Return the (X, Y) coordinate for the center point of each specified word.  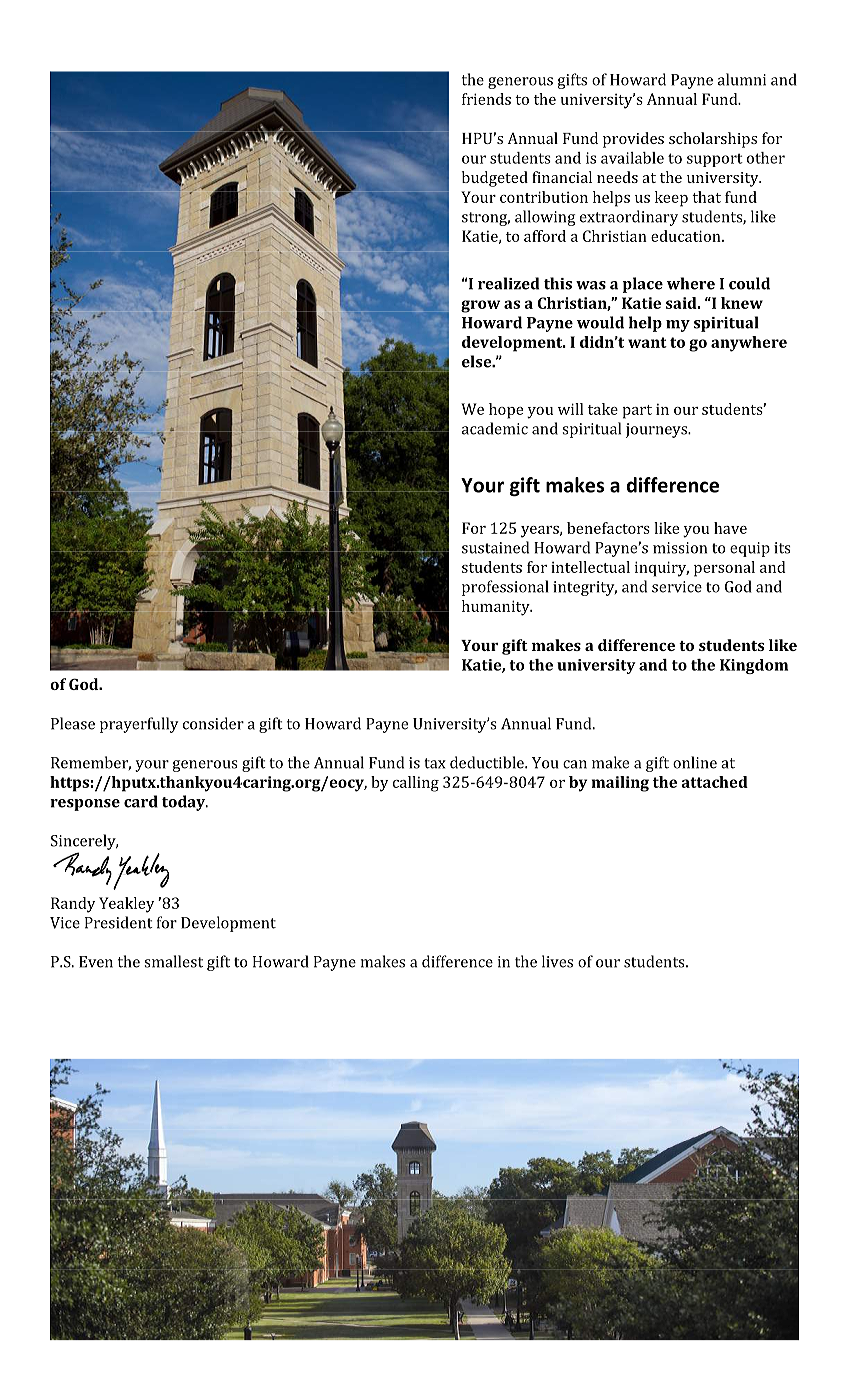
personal (724, 569)
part (637, 412)
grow (480, 306)
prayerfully (139, 725)
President (119, 922)
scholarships (713, 140)
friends (486, 99)
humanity (497, 608)
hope (506, 411)
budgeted (495, 179)
